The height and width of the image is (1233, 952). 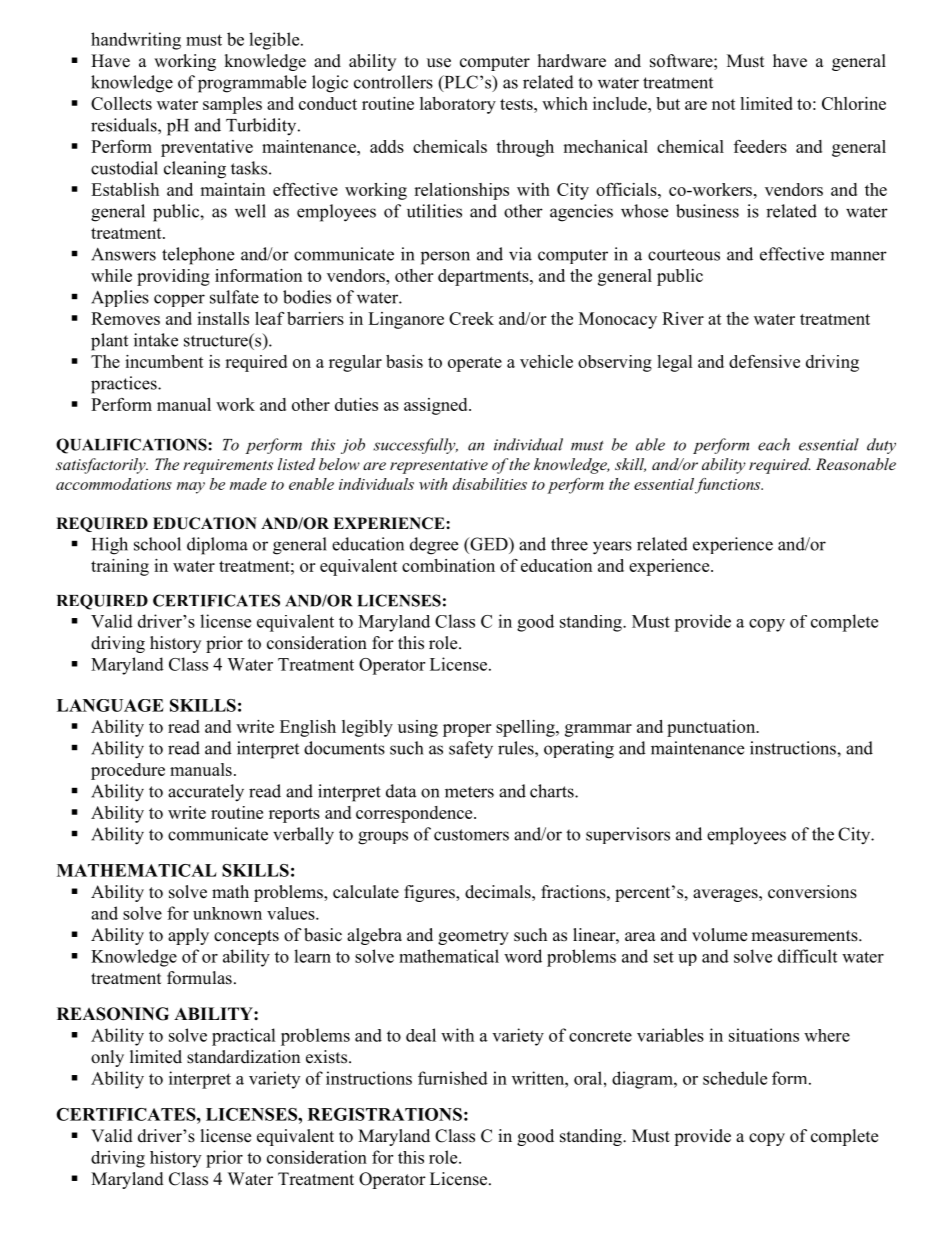 What do you see at coordinates (439, 63) in the image?
I see `use` at bounding box center [439, 63].
